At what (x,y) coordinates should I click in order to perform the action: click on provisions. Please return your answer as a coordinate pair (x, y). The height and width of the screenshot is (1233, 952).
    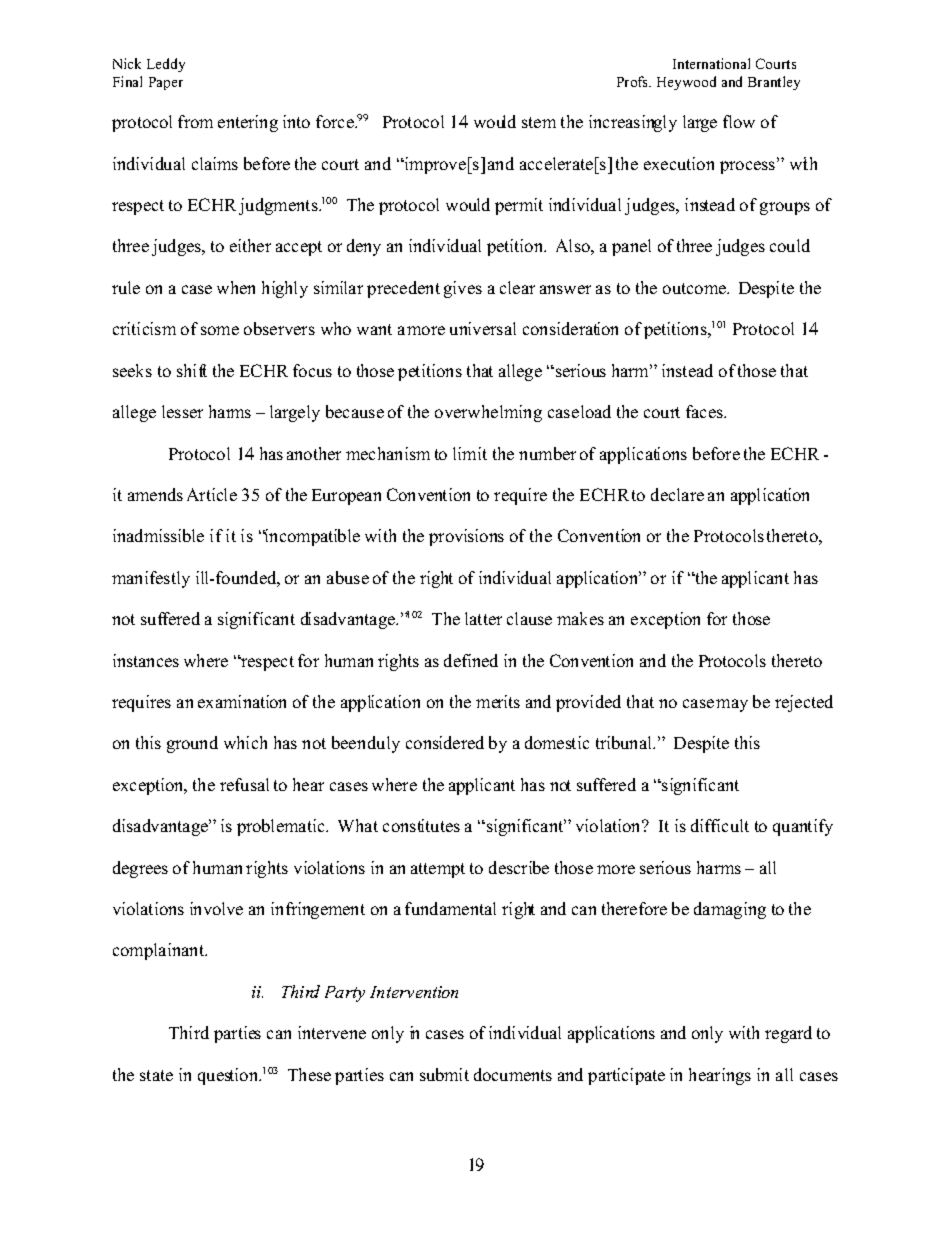
    Looking at the image, I should click on (466, 537).
